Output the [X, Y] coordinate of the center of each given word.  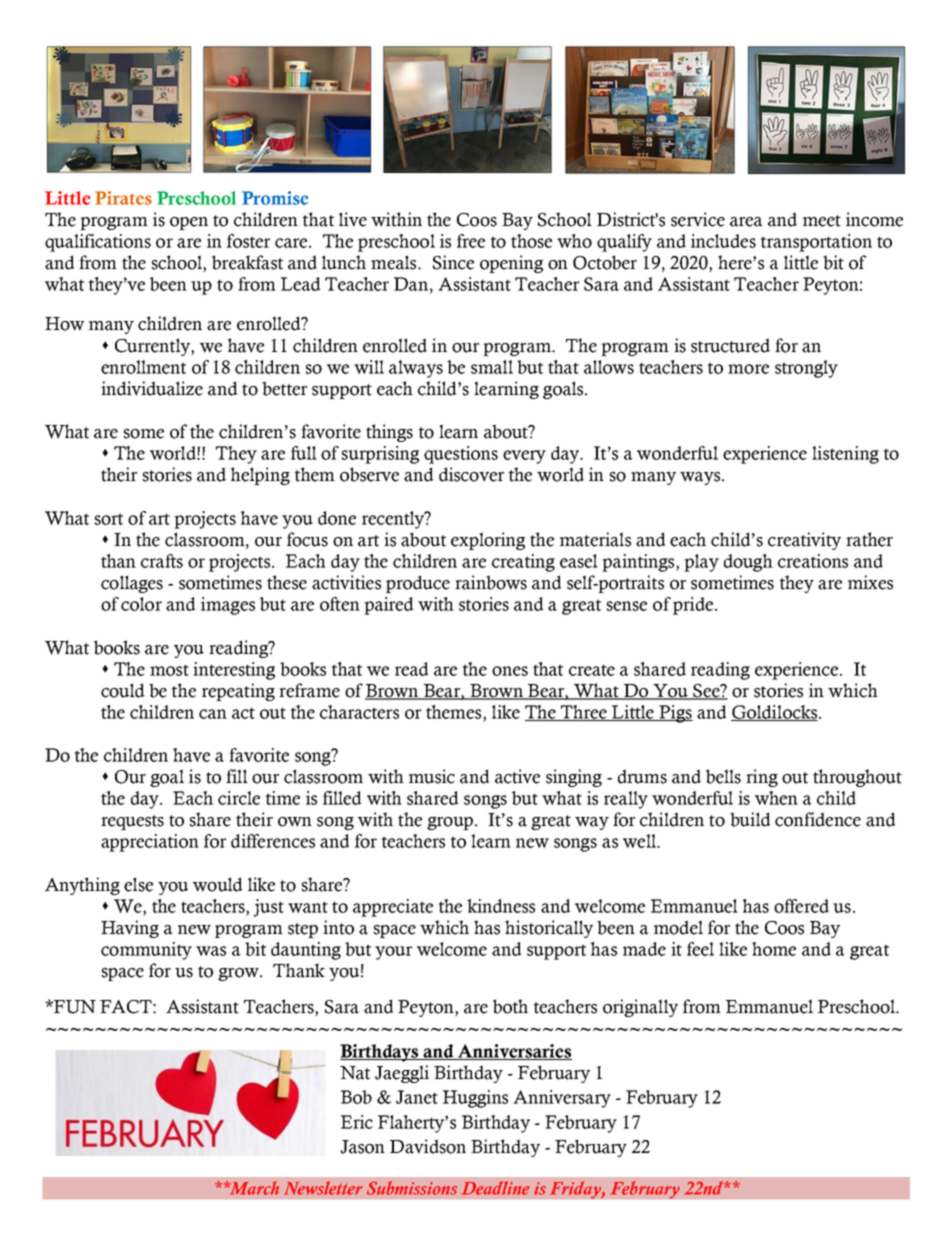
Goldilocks [774, 713]
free [471, 241]
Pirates [123, 198]
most [169, 670]
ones [510, 671]
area [746, 222]
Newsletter [323, 1188]
